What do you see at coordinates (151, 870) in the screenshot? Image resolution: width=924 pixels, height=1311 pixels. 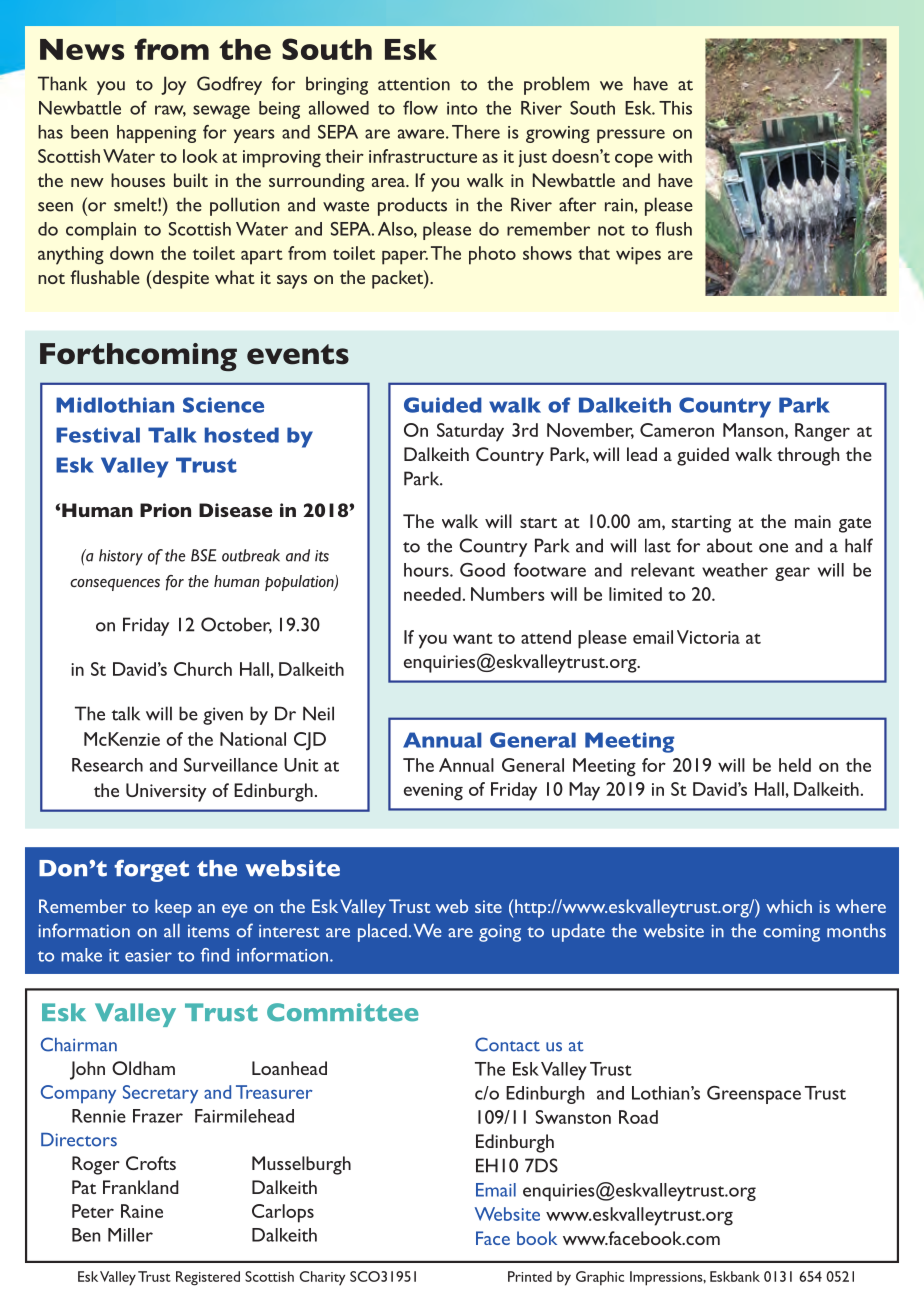 I see `forget` at bounding box center [151, 870].
